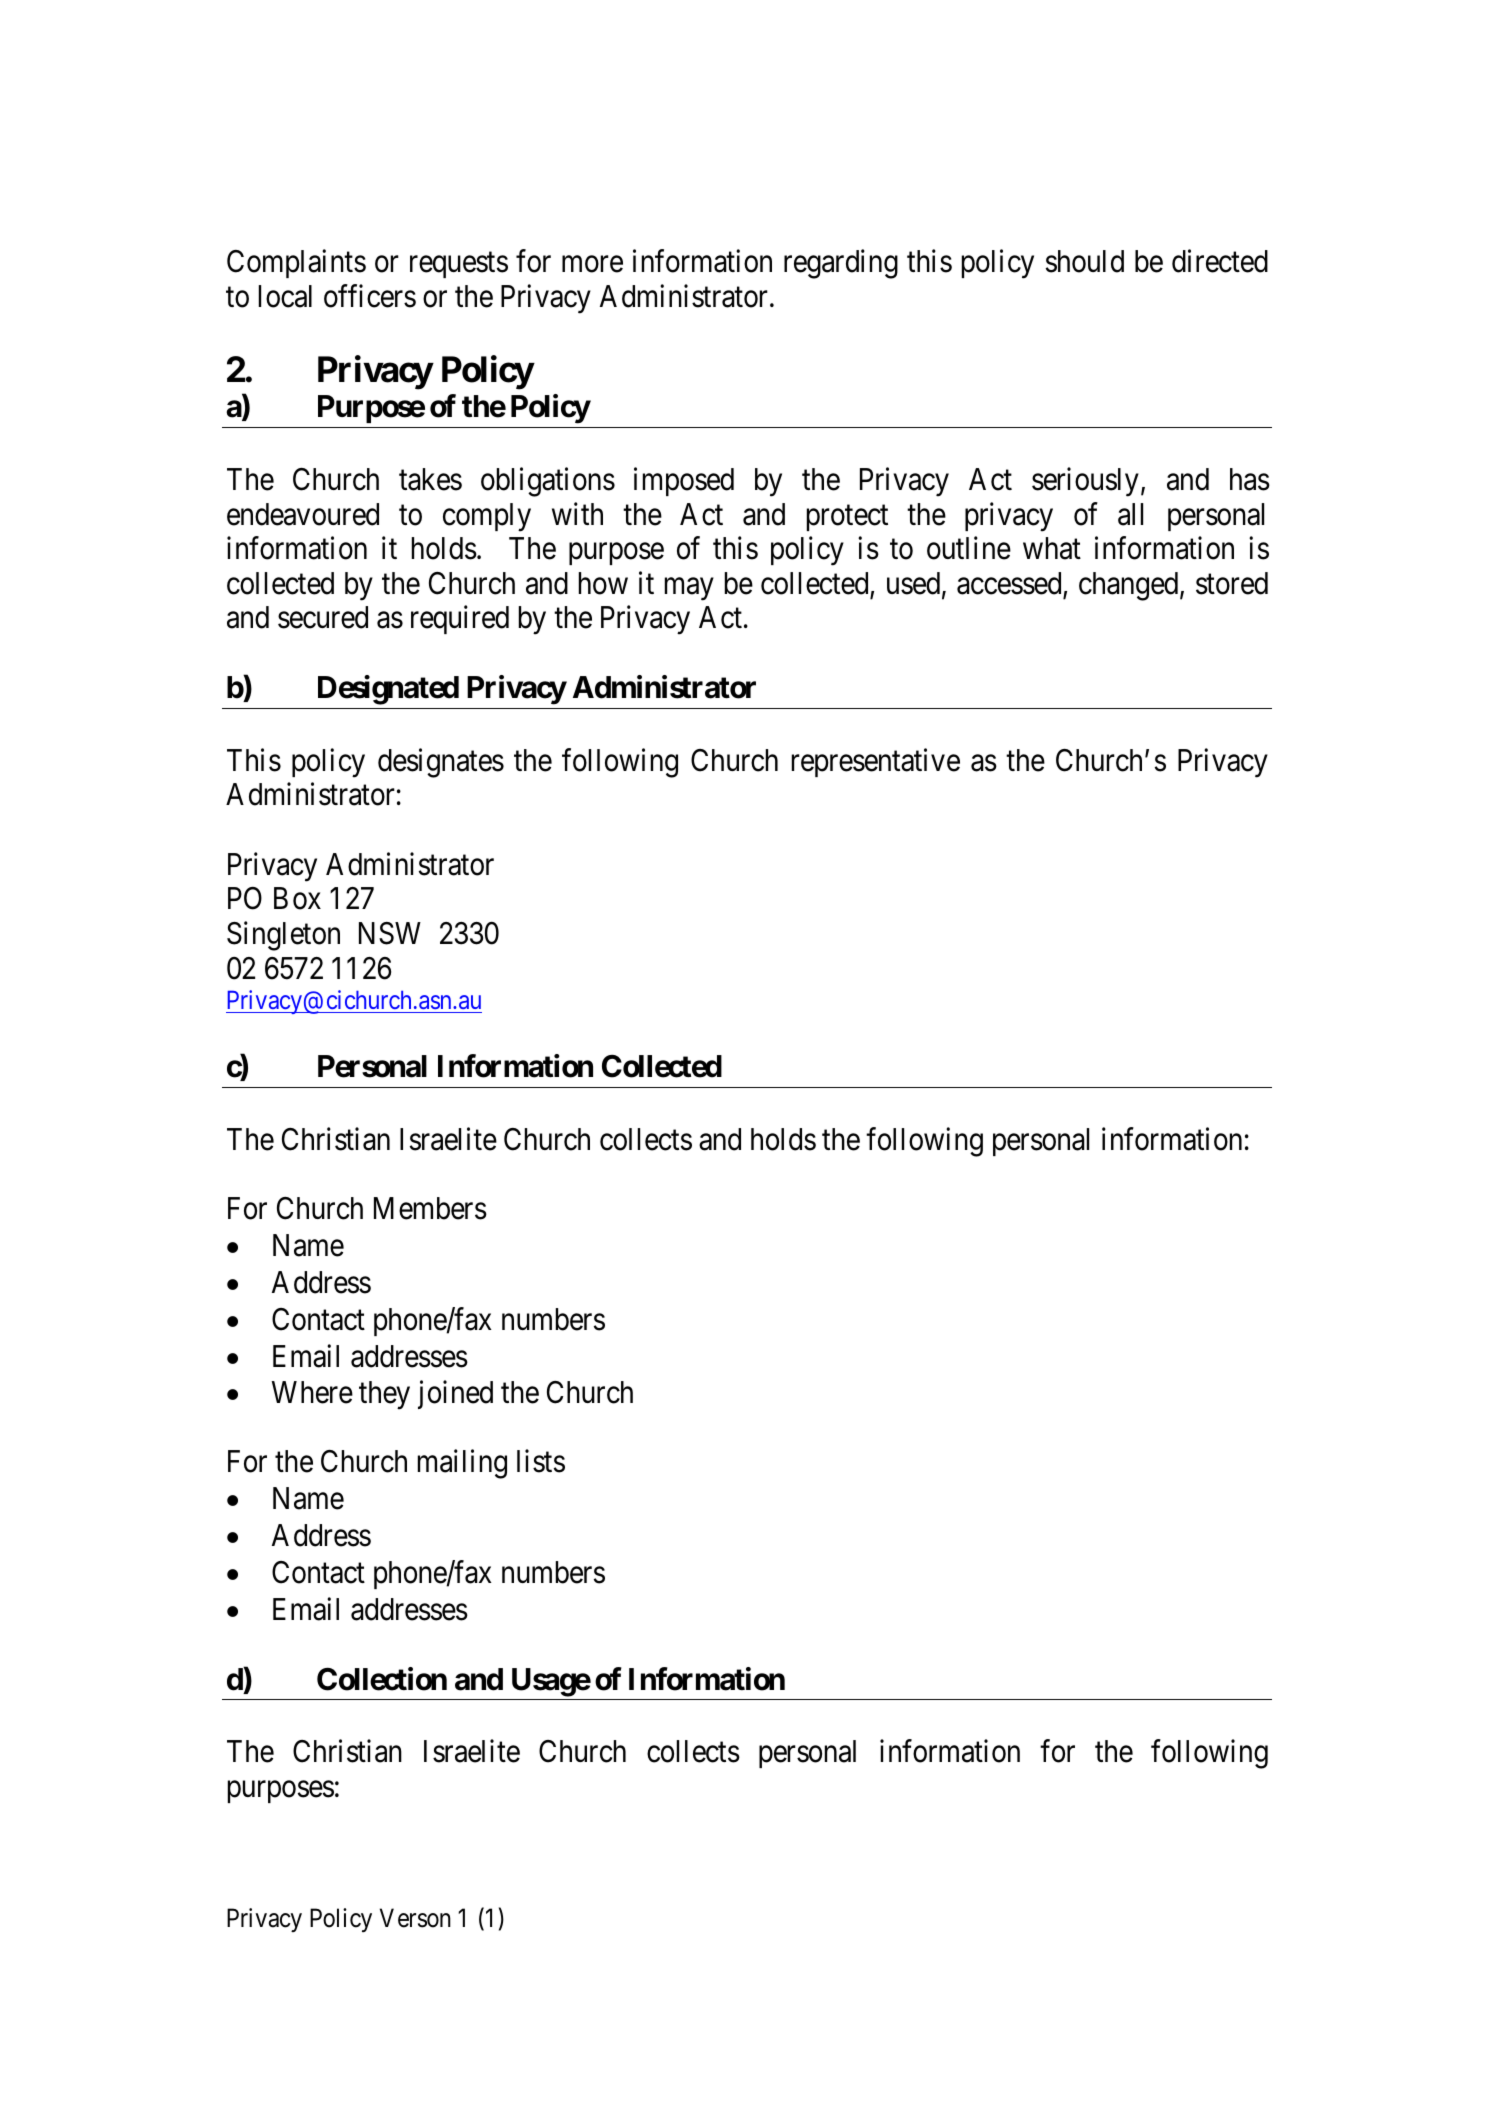 This document has height=2114, width=1494. Describe the element at coordinates (876, 762) in the document. I see `representative` at that location.
